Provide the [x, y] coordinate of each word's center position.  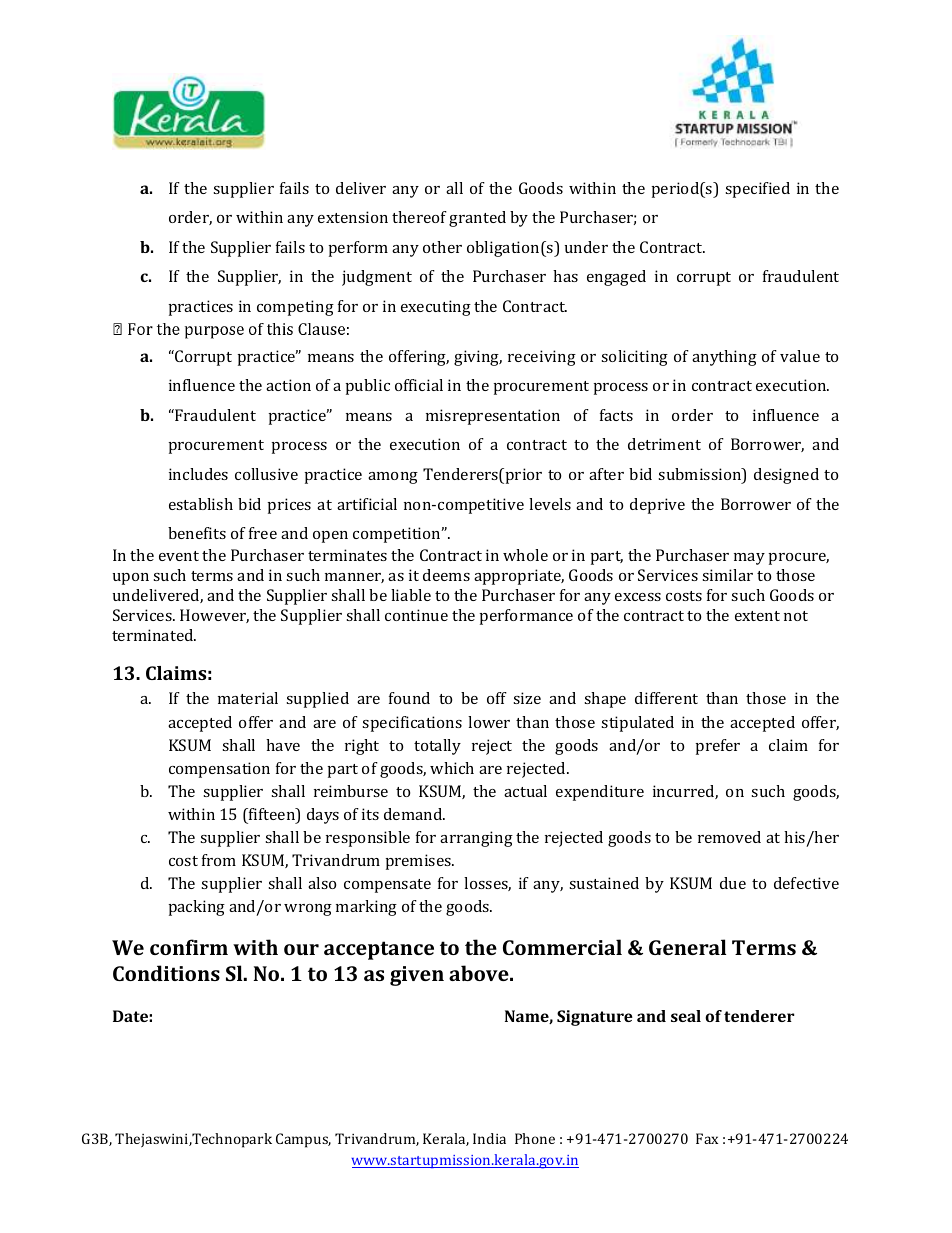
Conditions [166, 973]
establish [201, 504]
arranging [476, 839]
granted [477, 219]
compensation [219, 770]
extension [353, 217]
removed [729, 837]
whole [525, 555]
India [489, 1138]
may [749, 559]
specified [757, 190]
